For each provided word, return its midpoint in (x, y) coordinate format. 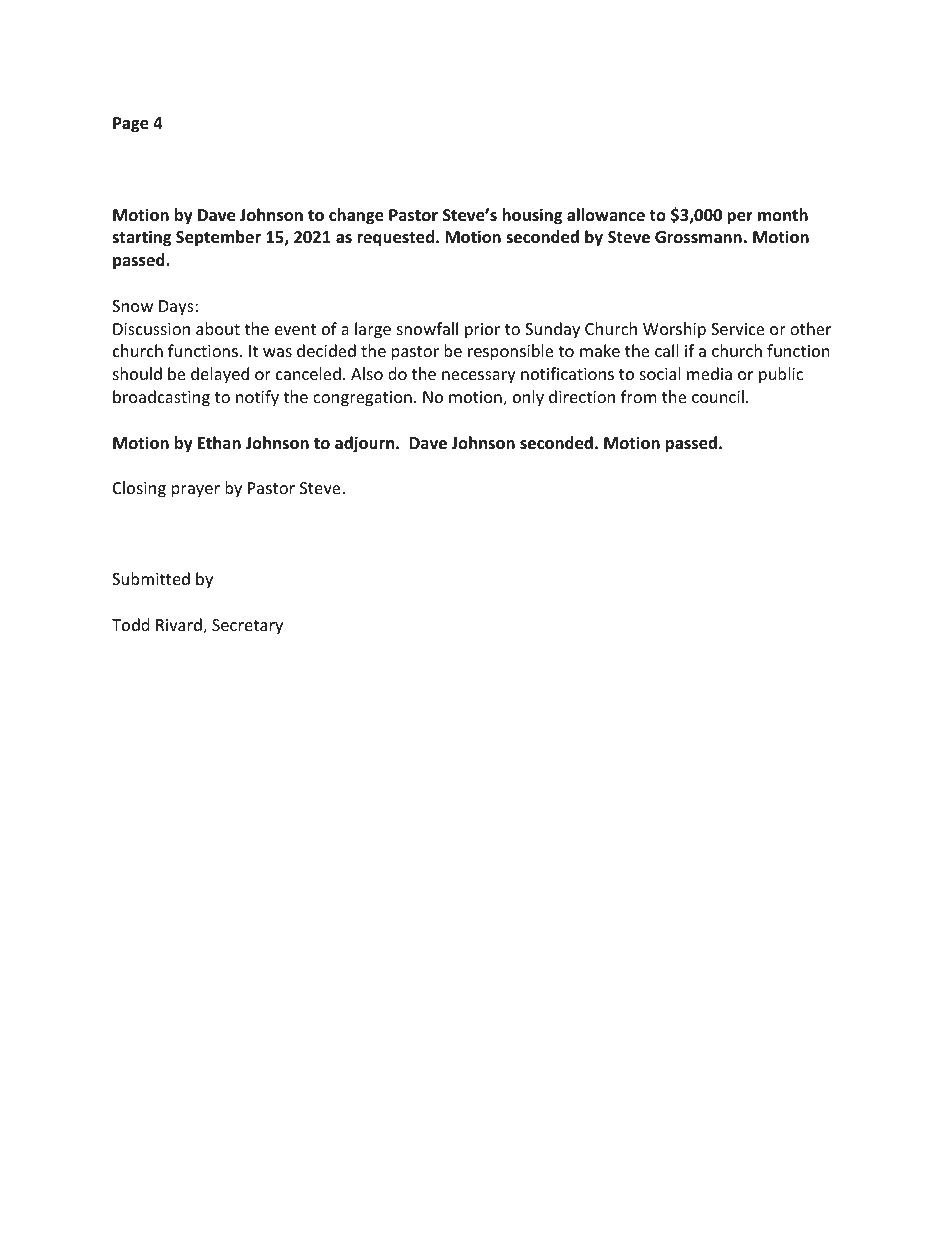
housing (532, 216)
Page (131, 125)
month (783, 214)
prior (482, 331)
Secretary (247, 627)
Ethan (219, 442)
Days (177, 308)
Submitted (151, 578)
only (528, 398)
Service (737, 329)
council (718, 396)
